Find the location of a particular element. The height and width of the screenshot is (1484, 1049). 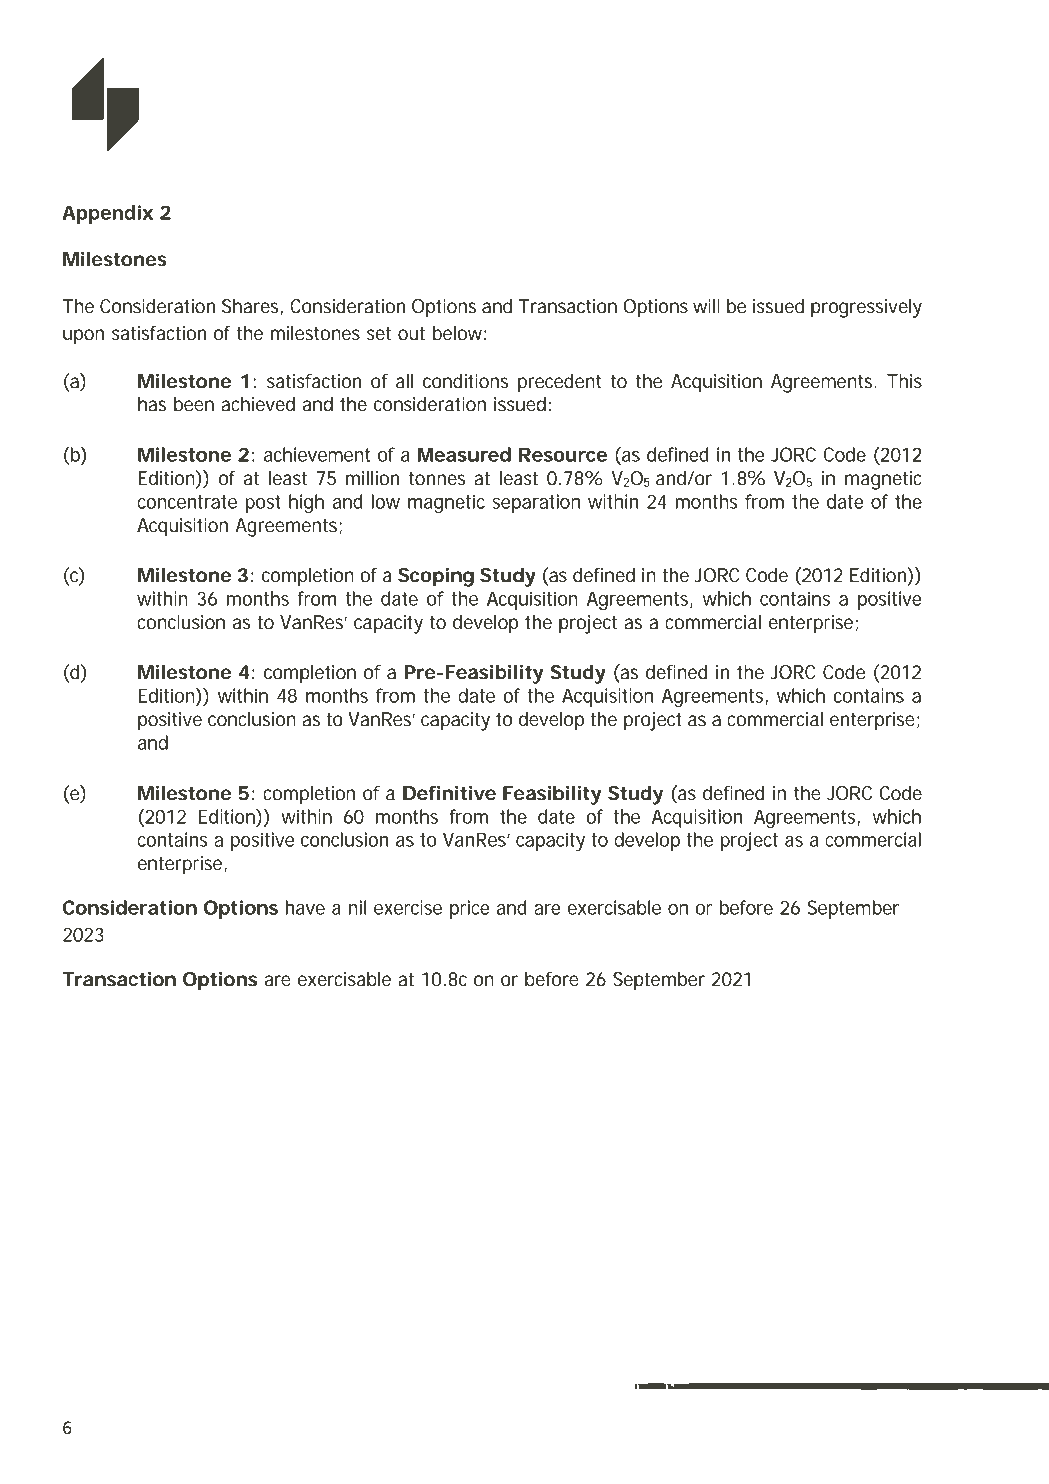

have is located at coordinates (305, 907).
